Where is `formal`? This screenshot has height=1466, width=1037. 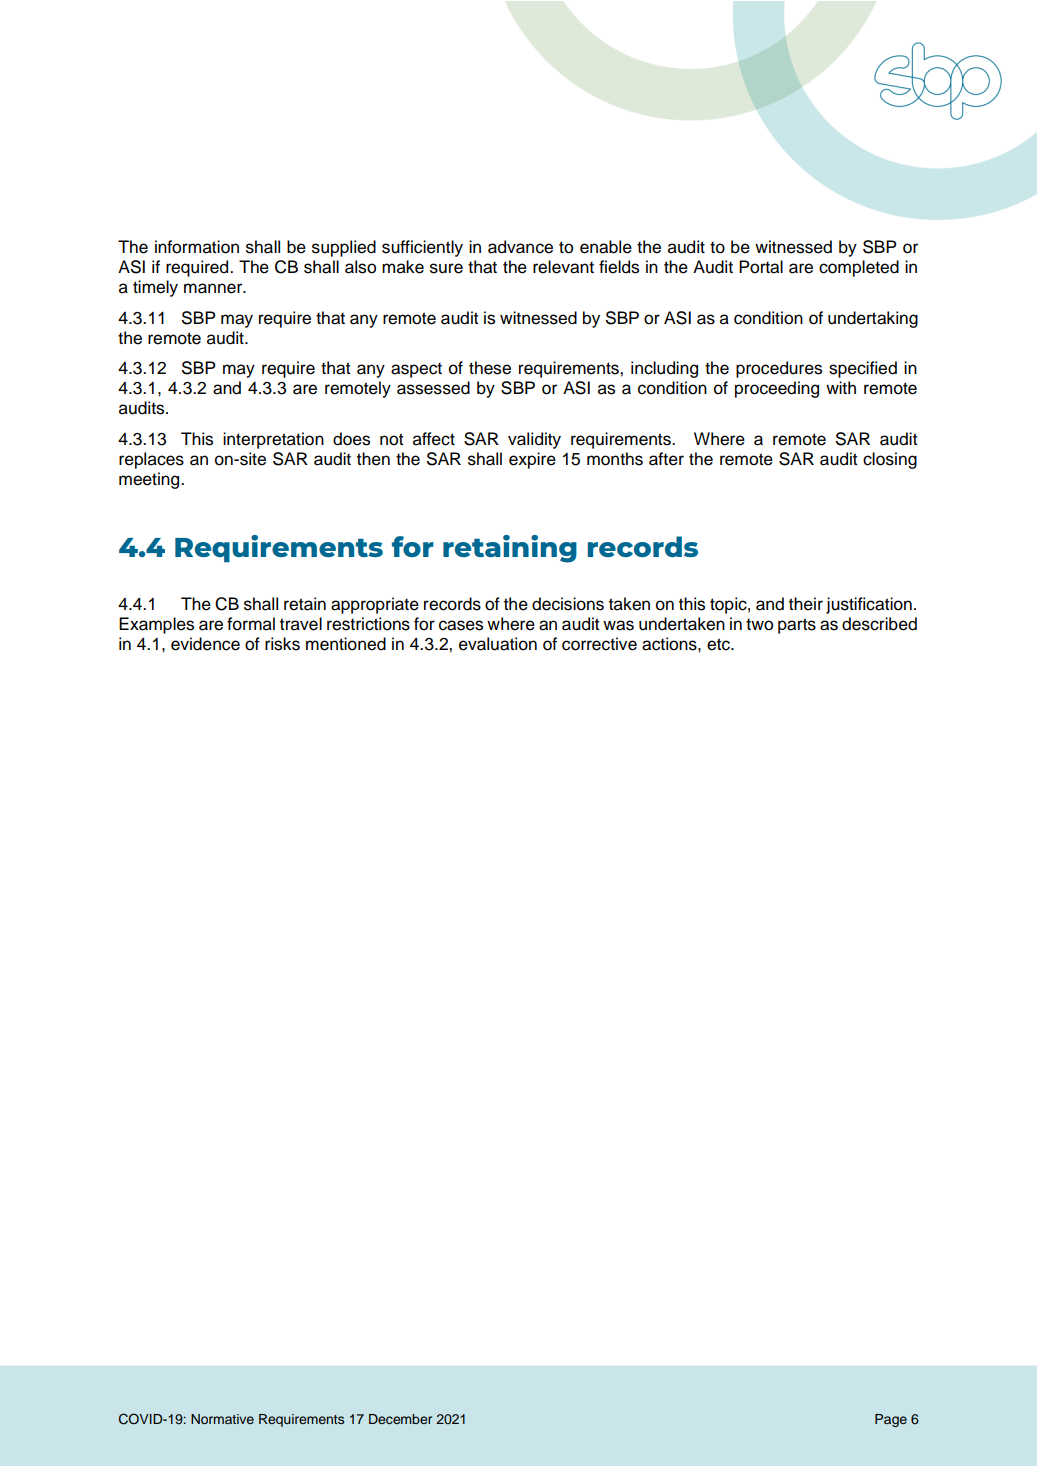
formal is located at coordinates (251, 624).
